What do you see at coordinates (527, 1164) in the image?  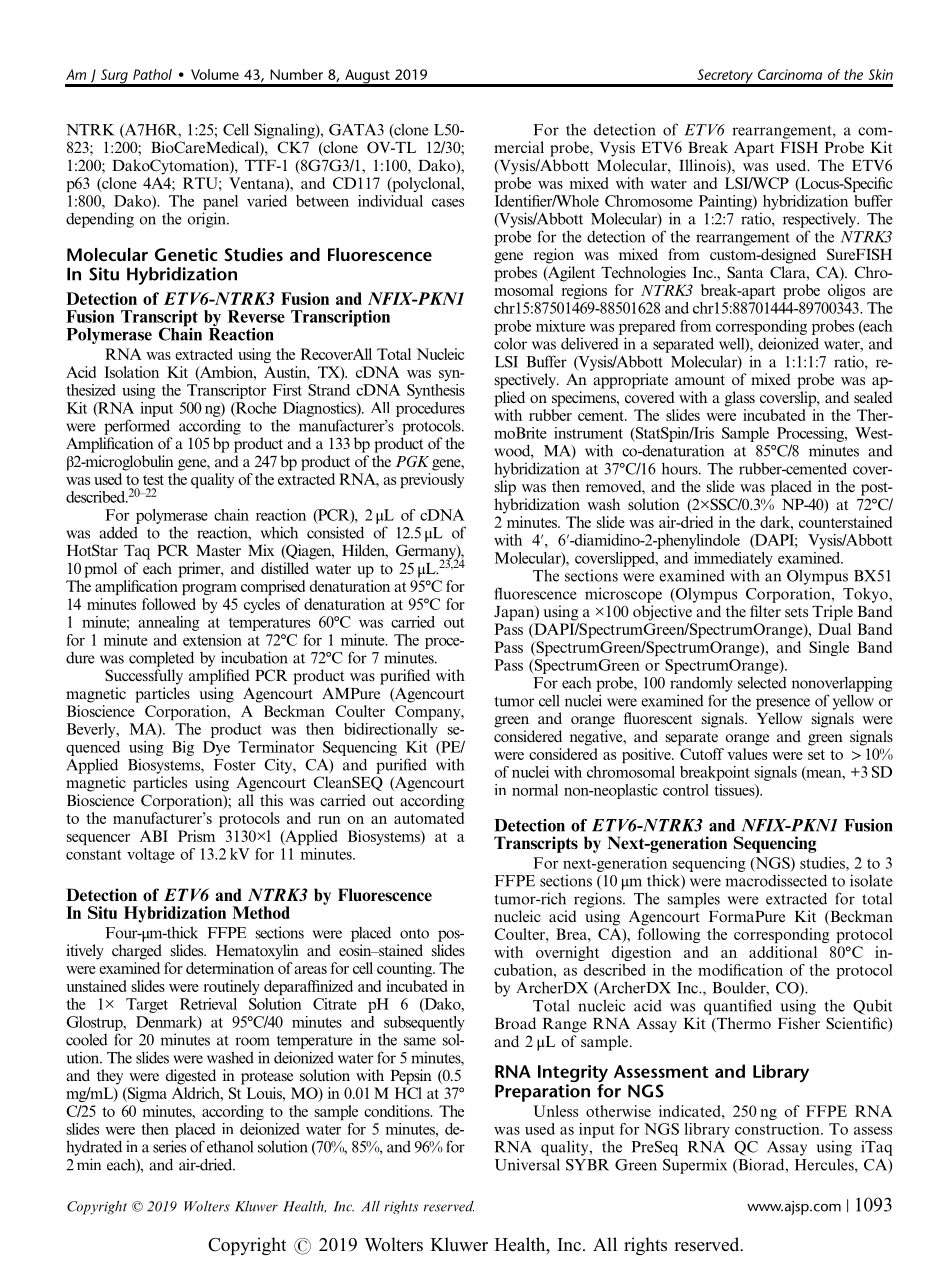 I see `Universal` at bounding box center [527, 1164].
